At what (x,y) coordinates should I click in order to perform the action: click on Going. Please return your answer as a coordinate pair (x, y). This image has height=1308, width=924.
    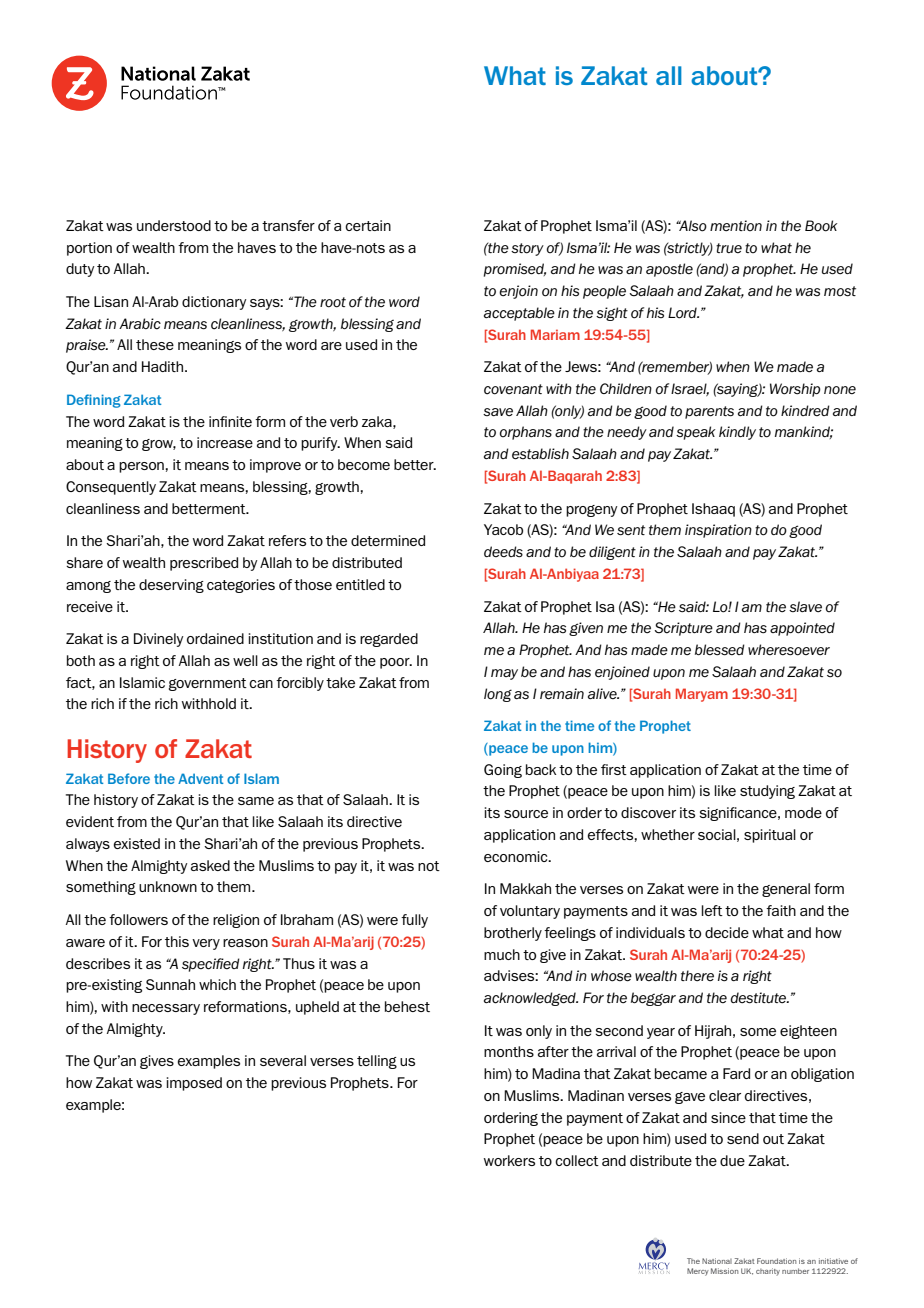
    Looking at the image, I should click on (503, 771).
